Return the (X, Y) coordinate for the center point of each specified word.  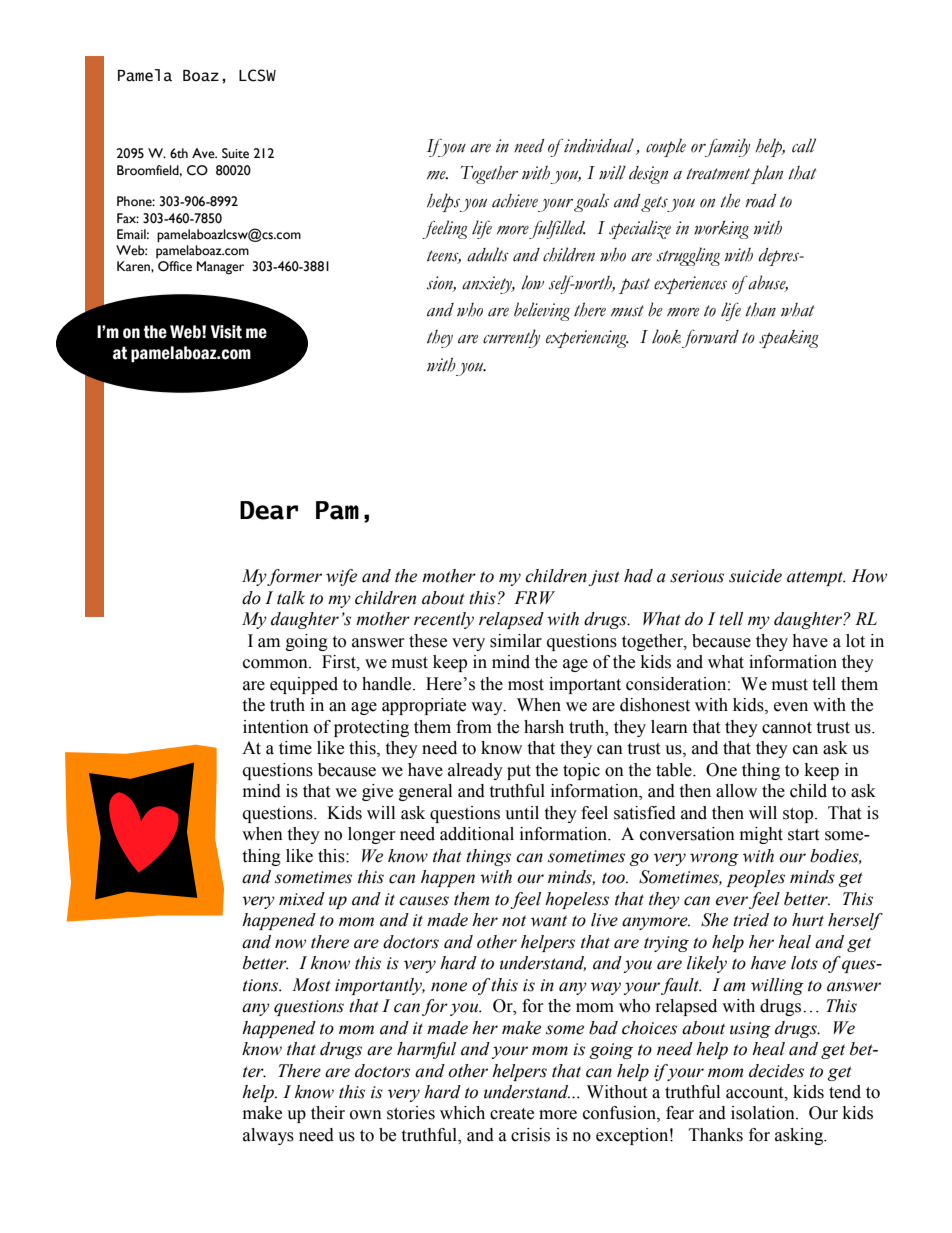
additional (477, 834)
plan (767, 174)
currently (511, 338)
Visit (226, 332)
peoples (755, 878)
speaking (789, 339)
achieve (515, 201)
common (276, 664)
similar (516, 641)
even (791, 707)
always (268, 1136)
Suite (235, 153)
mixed (302, 899)
